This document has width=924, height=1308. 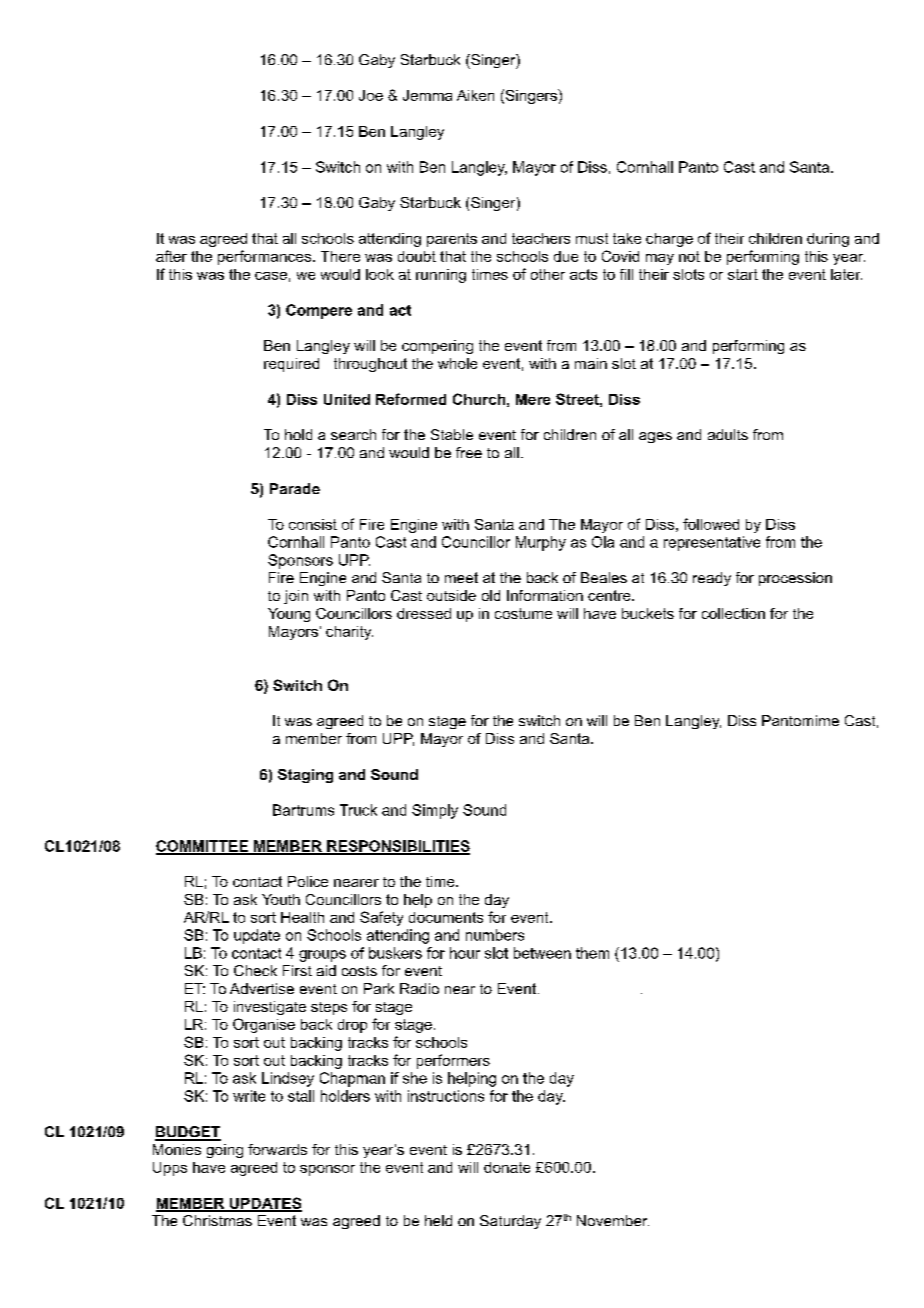 I want to click on Christmas, so click(x=217, y=1220).
